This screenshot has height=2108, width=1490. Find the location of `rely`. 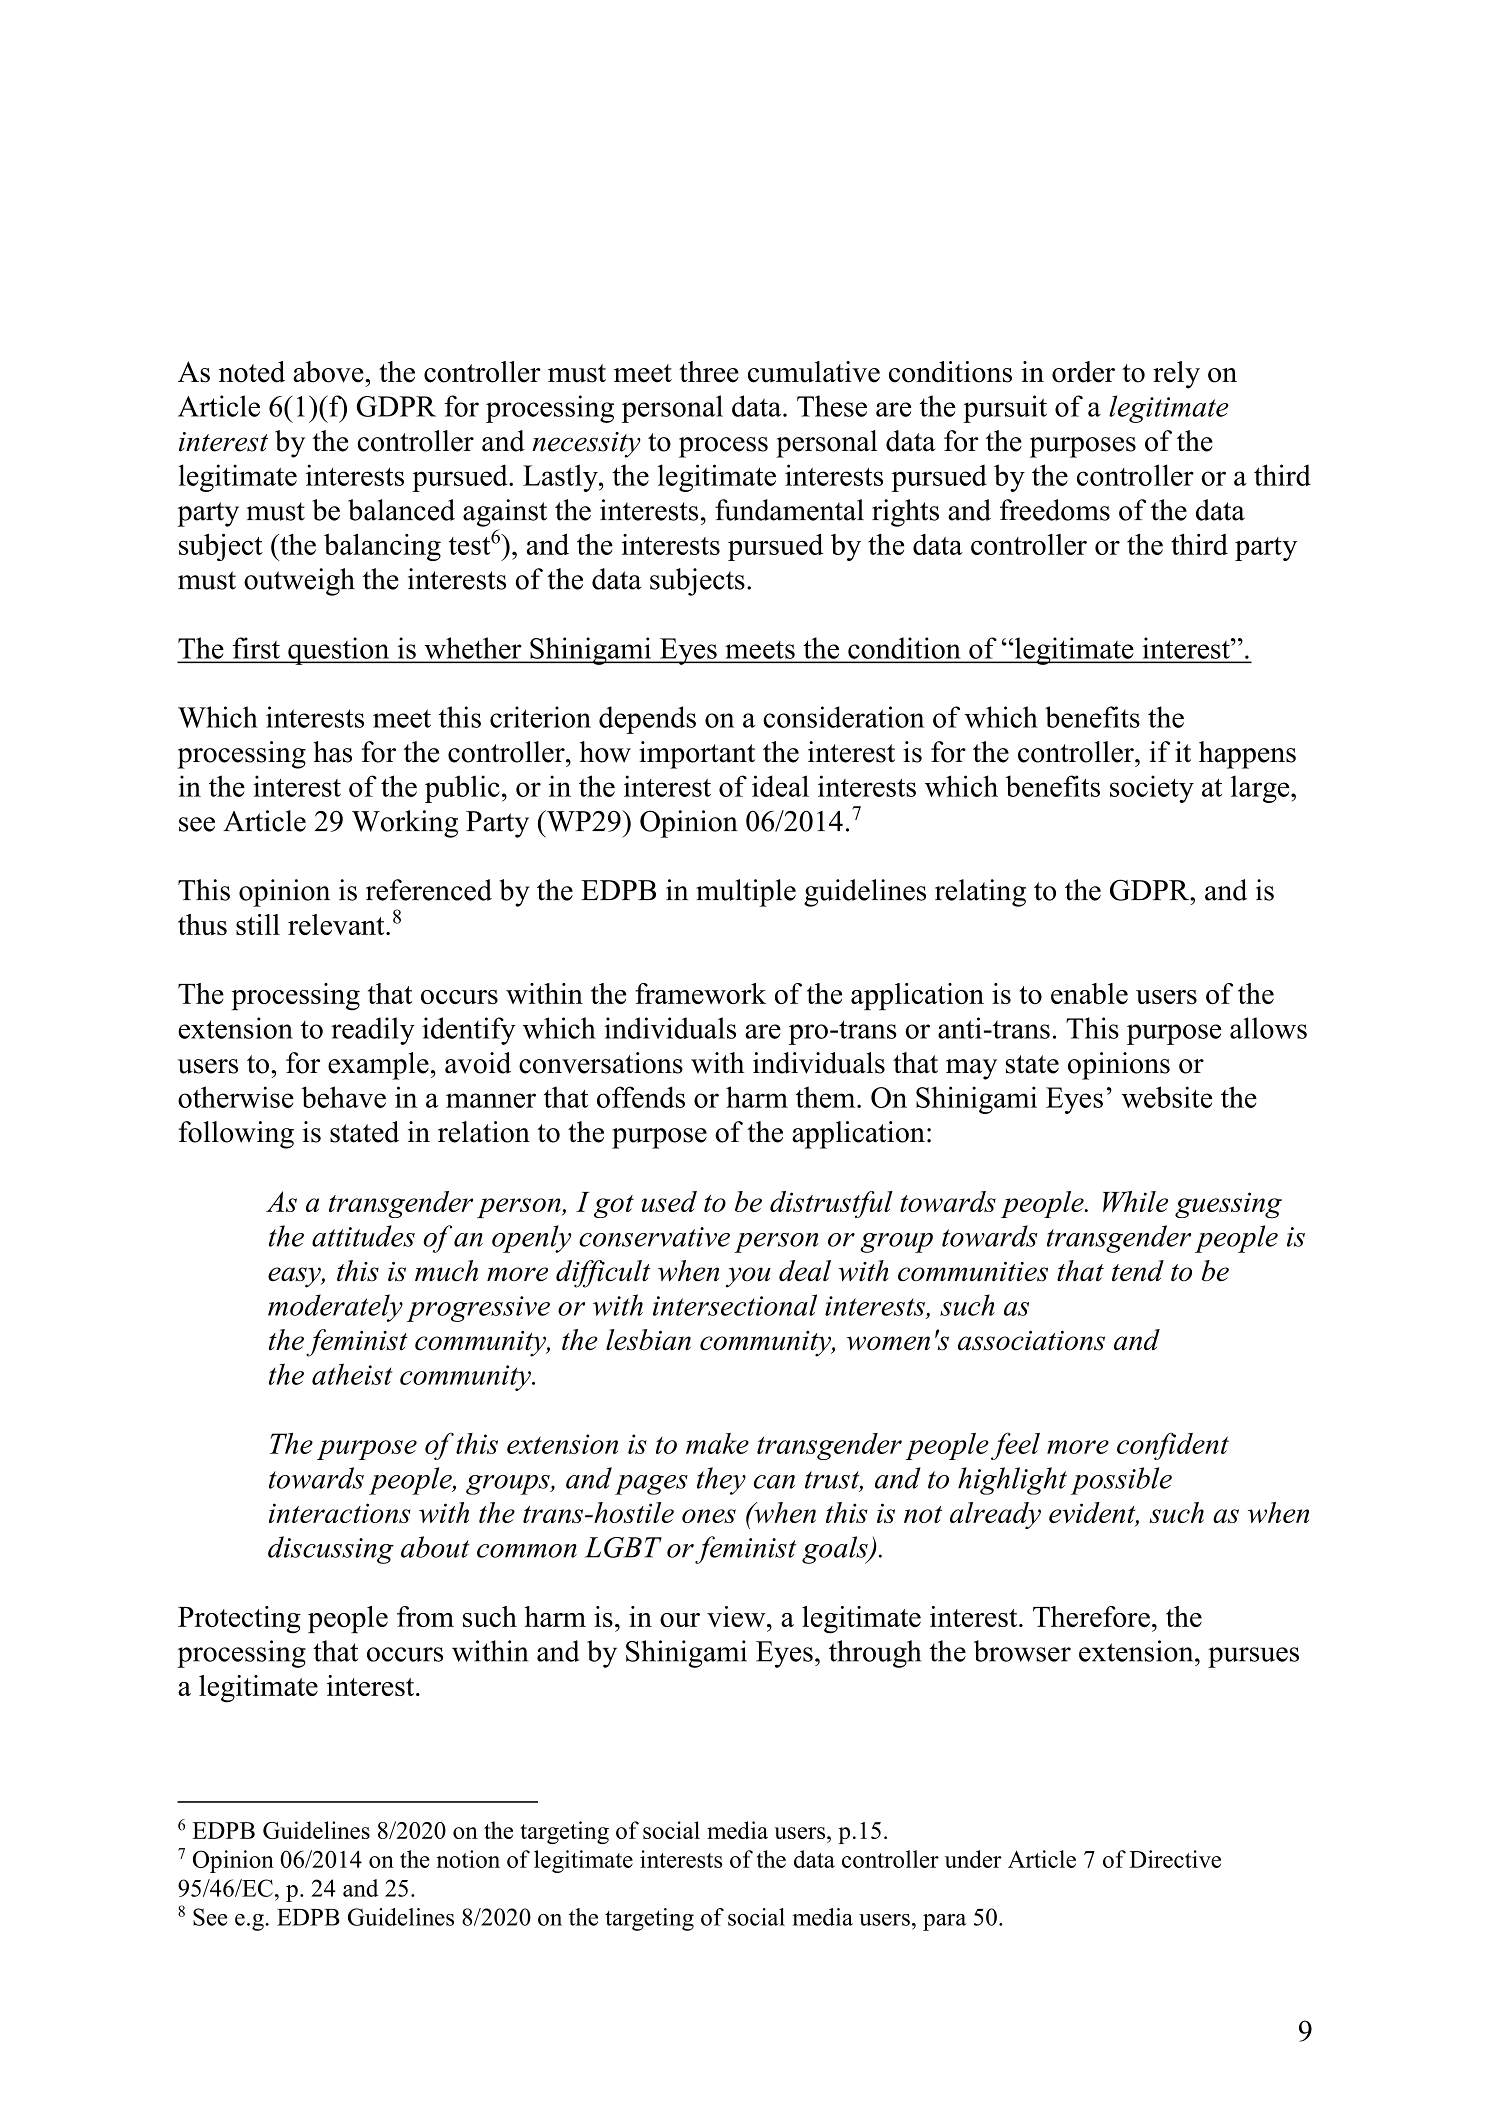

rely is located at coordinates (1176, 375).
